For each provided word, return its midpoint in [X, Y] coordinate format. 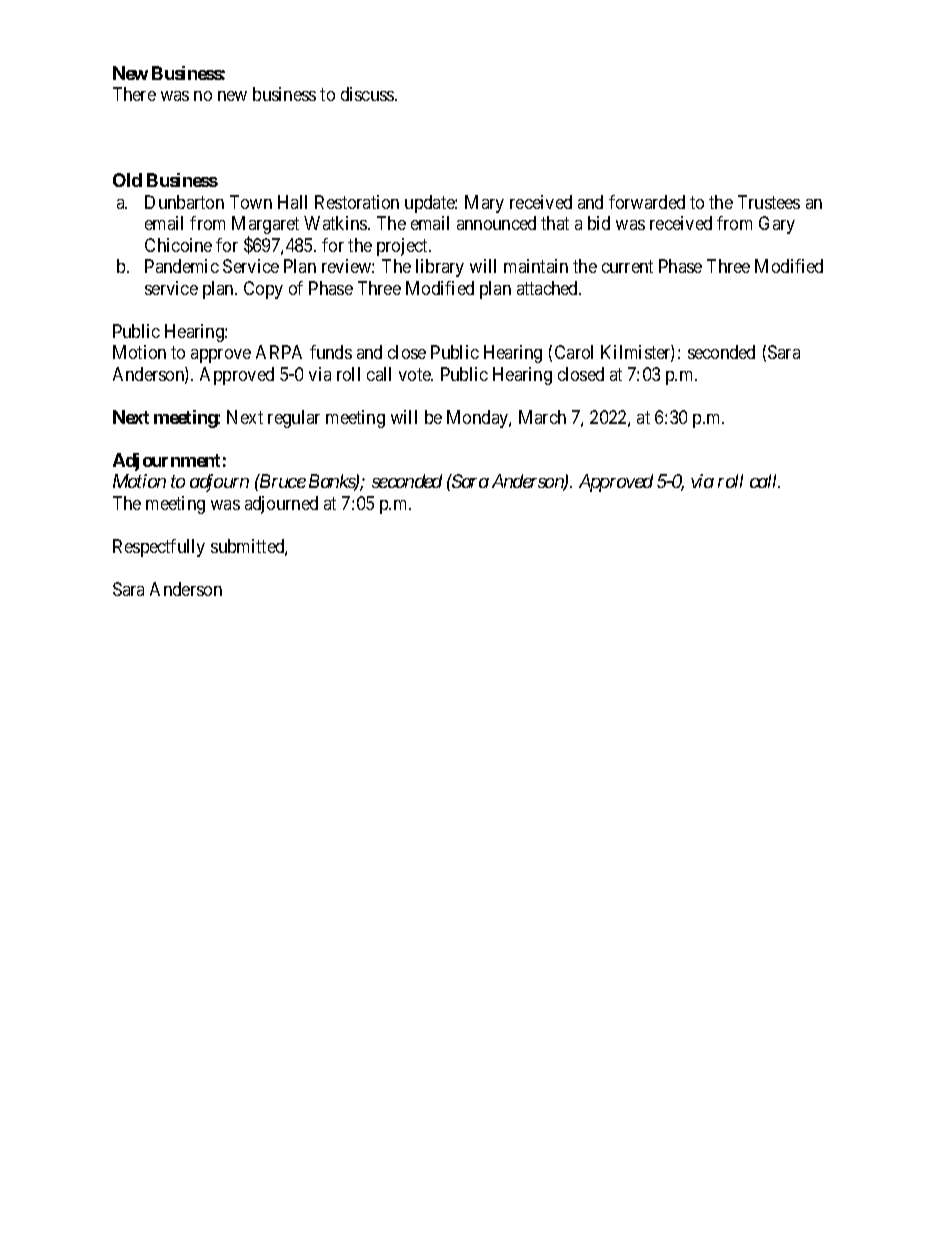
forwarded [647, 202]
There [134, 94]
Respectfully [159, 548]
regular [294, 419]
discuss [368, 94]
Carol [574, 352]
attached [548, 288]
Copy [263, 290]
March [542, 417]
